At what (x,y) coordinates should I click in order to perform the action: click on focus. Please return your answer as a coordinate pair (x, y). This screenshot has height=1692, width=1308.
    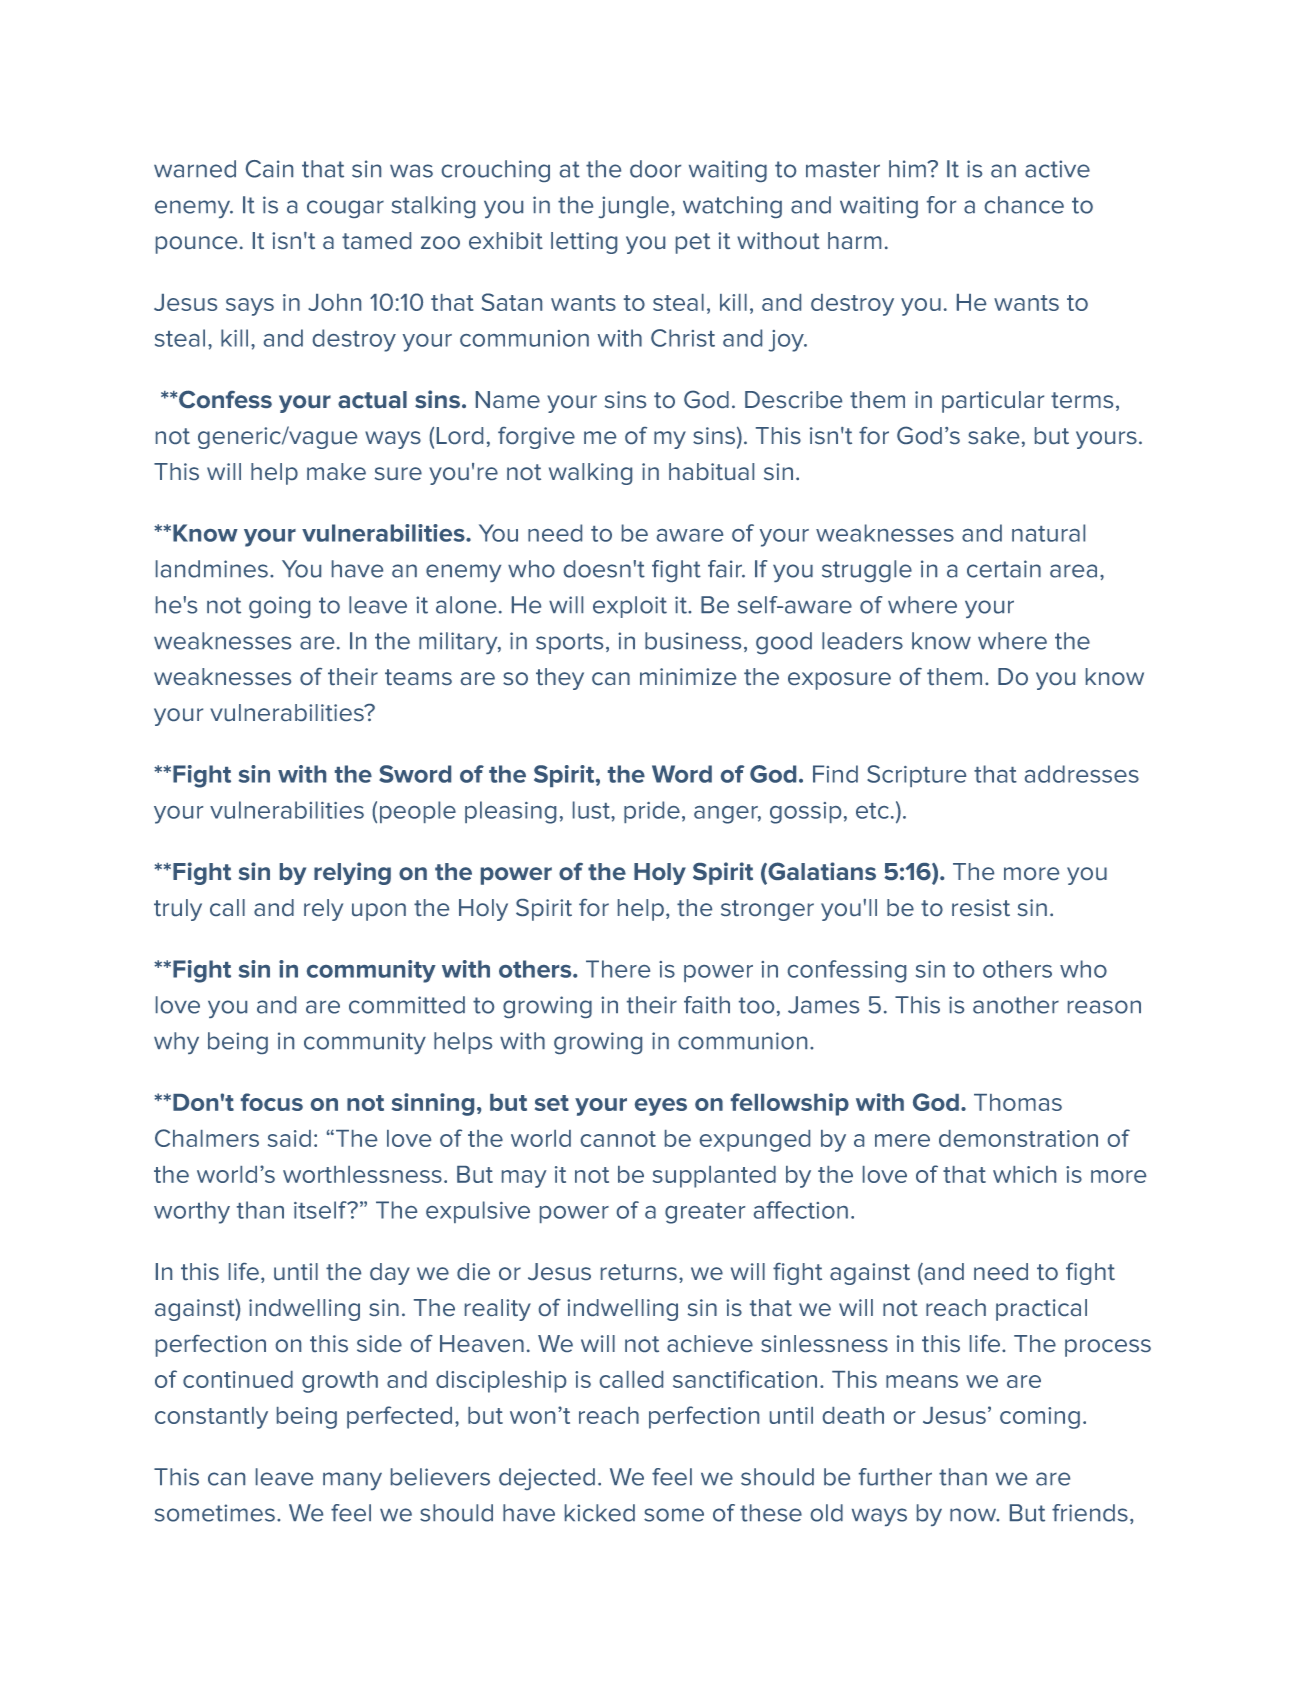
    Looking at the image, I should click on (272, 1102).
